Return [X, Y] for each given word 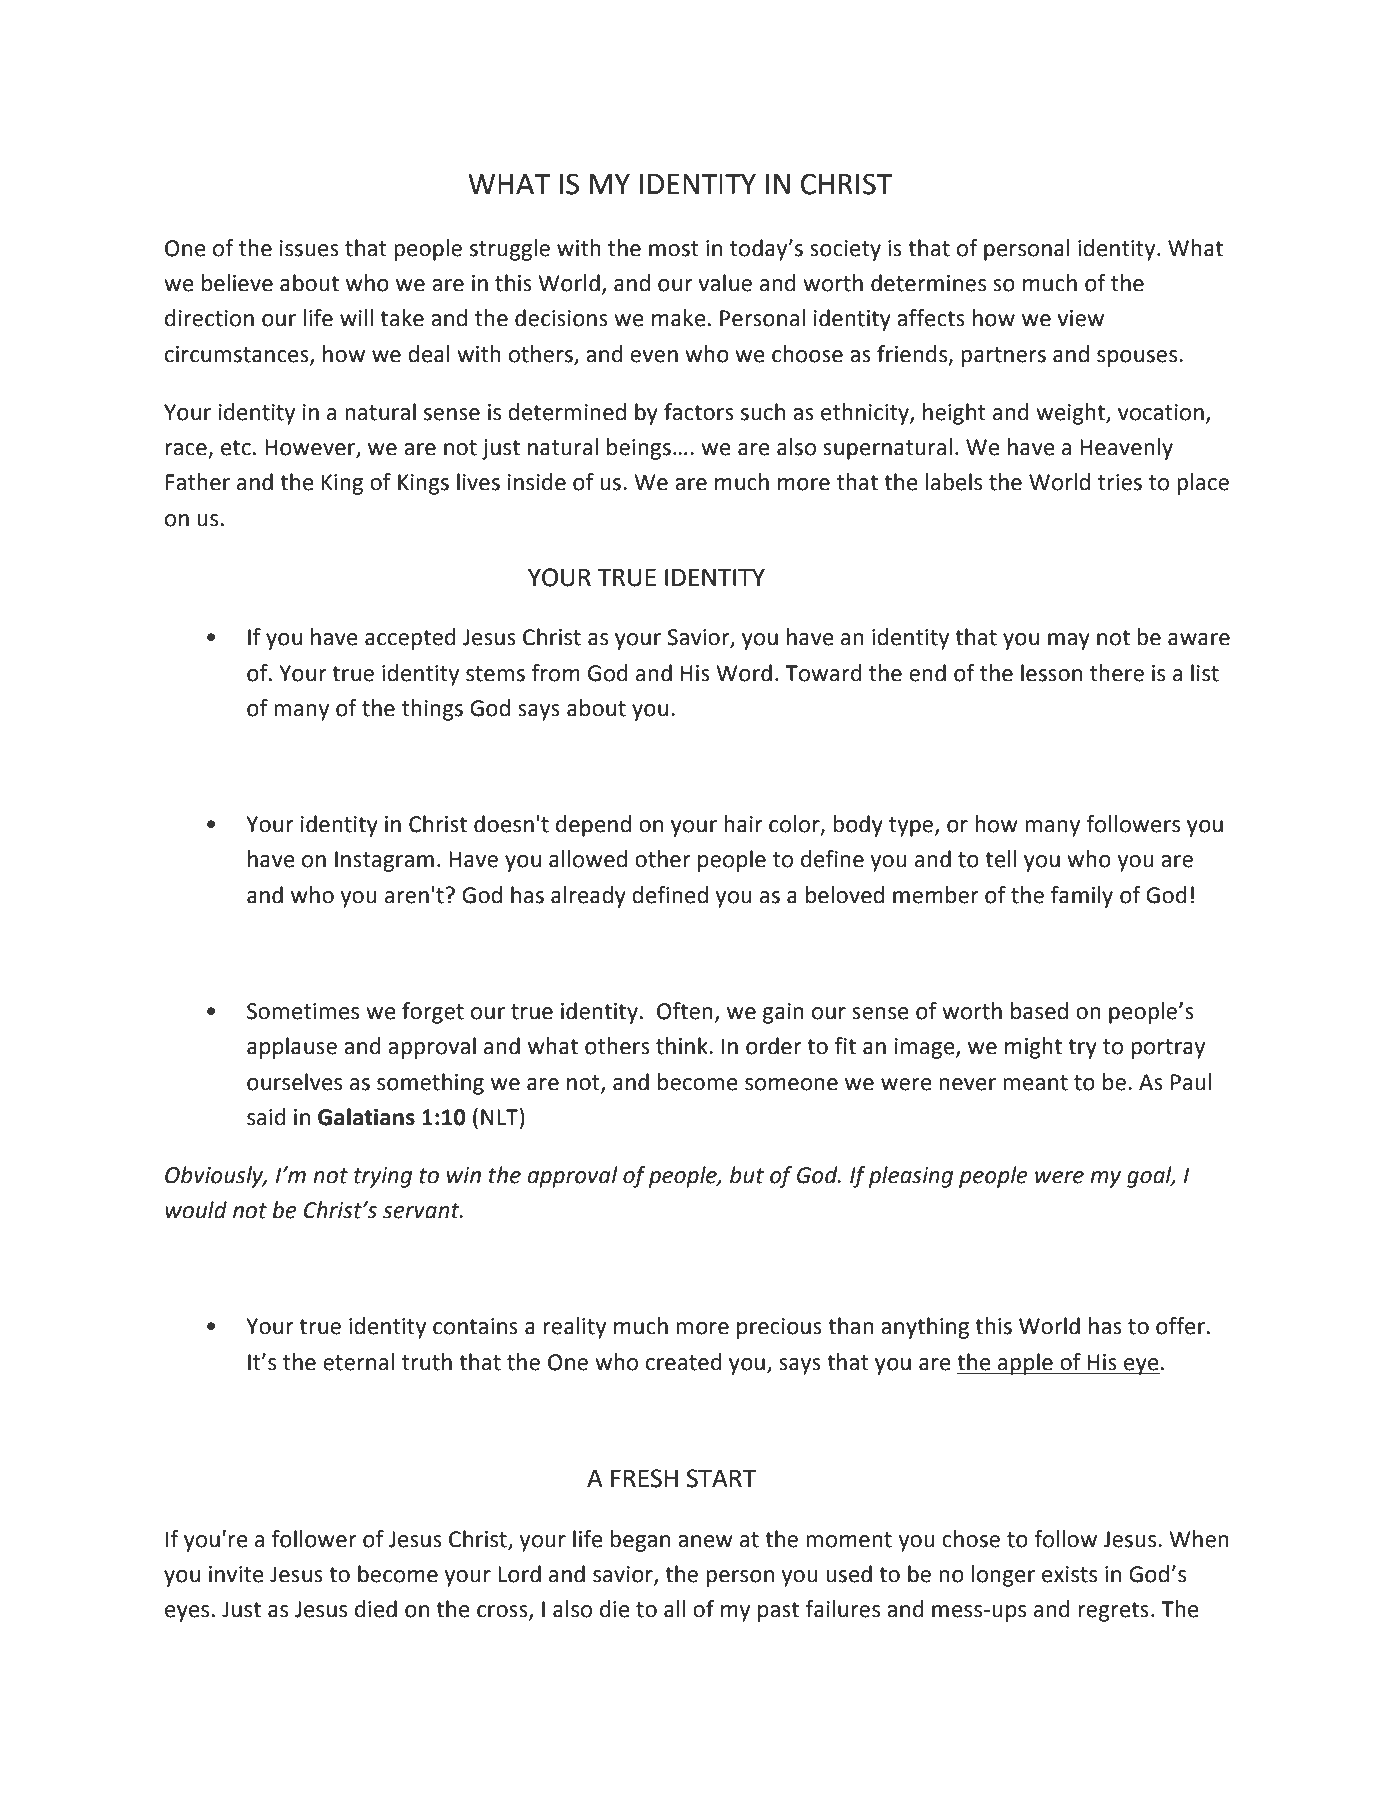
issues [309, 248]
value [725, 283]
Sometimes [303, 1011]
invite [236, 1574]
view [1080, 318]
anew [705, 1541]
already [588, 897]
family [1082, 897]
